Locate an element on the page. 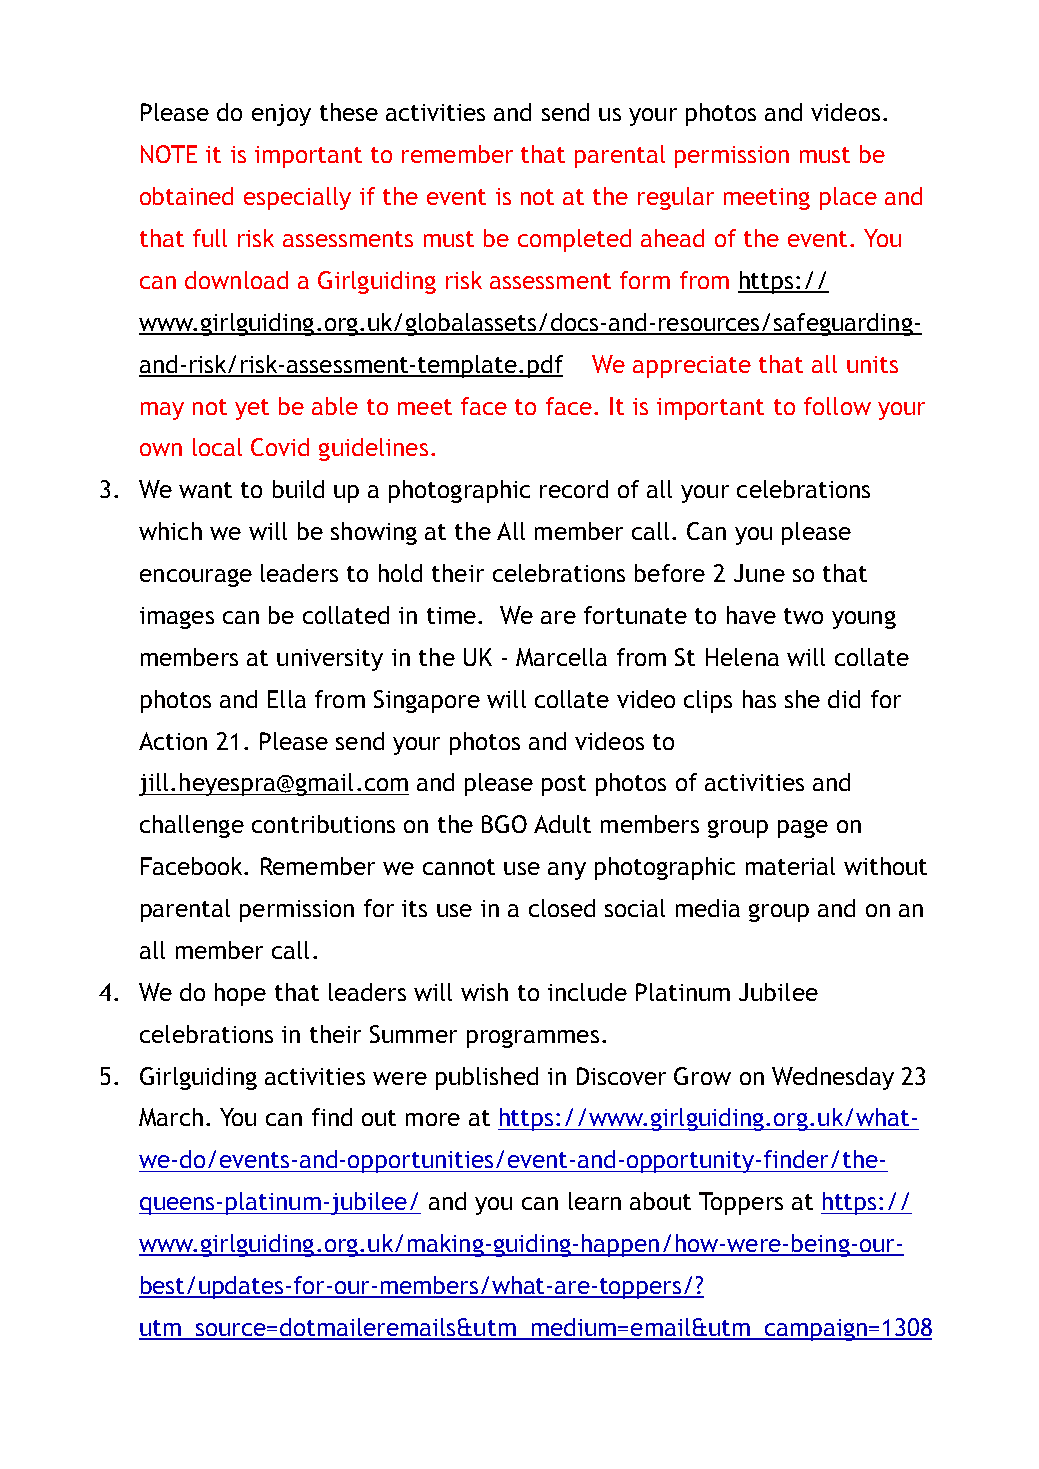 The width and height of the page is (1039, 1469). page is located at coordinates (803, 829).
